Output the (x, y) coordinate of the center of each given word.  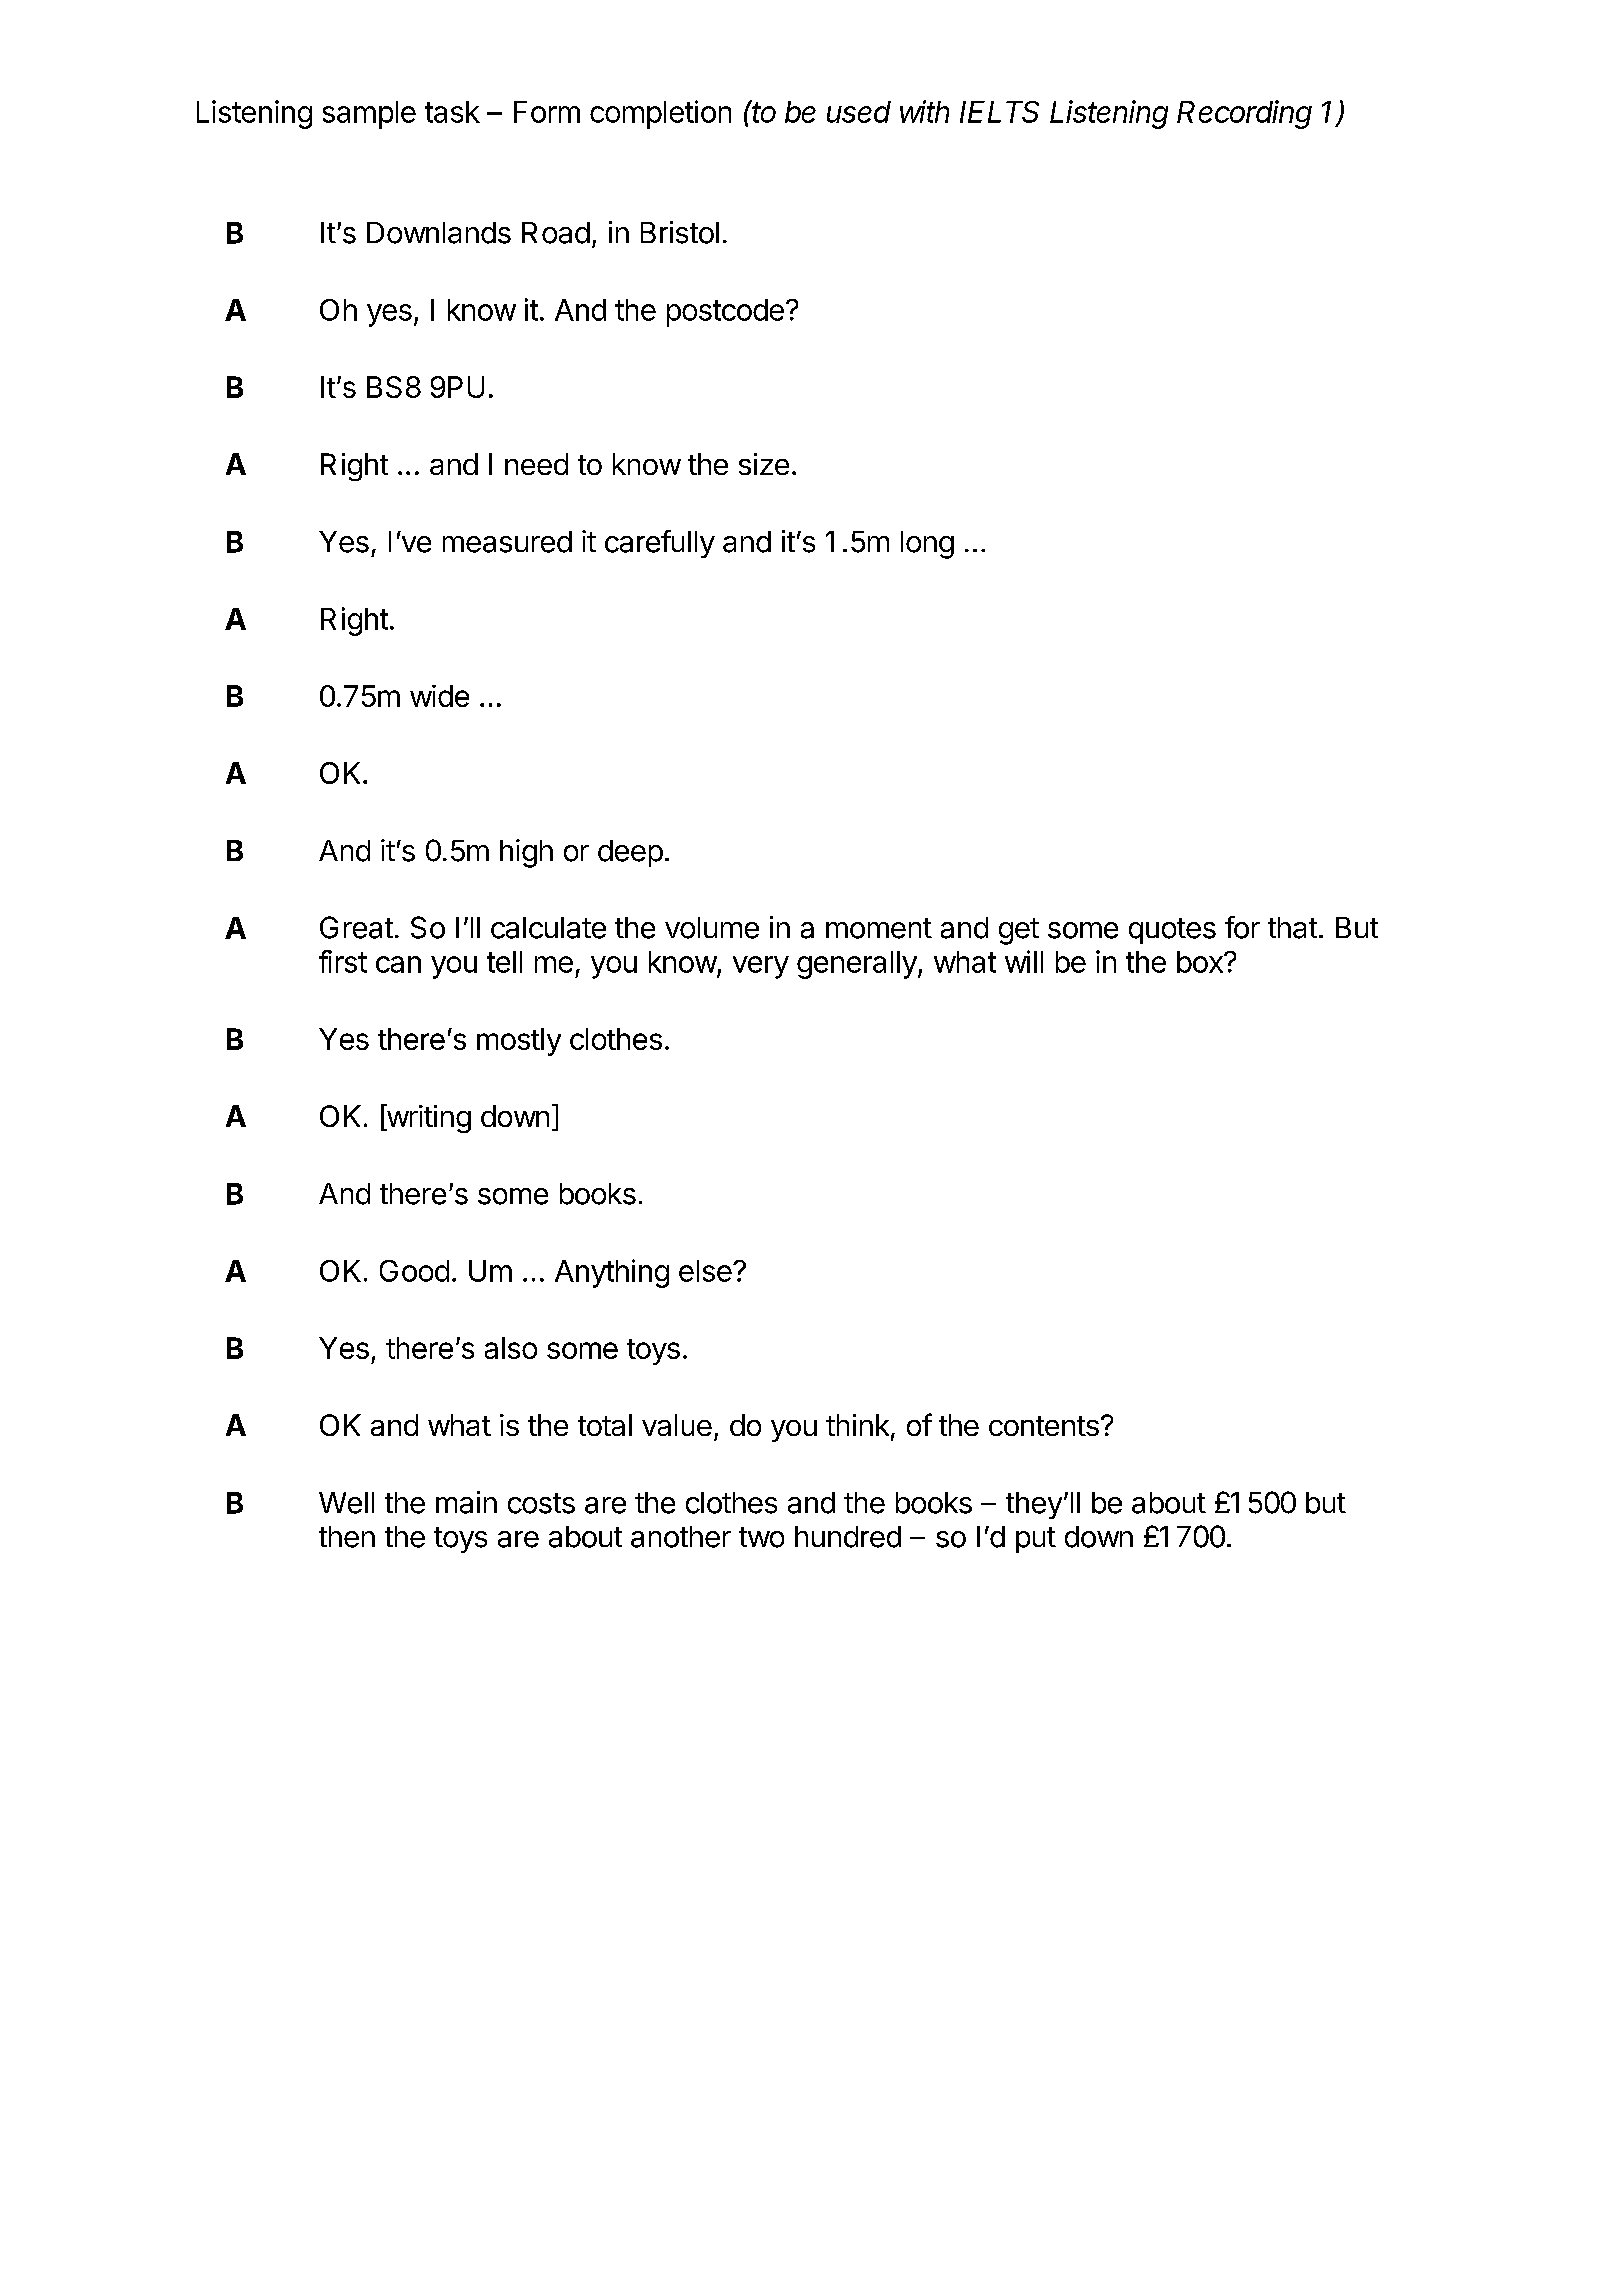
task (452, 112)
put (1036, 1540)
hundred (848, 1537)
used (859, 112)
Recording (1244, 114)
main (466, 1502)
